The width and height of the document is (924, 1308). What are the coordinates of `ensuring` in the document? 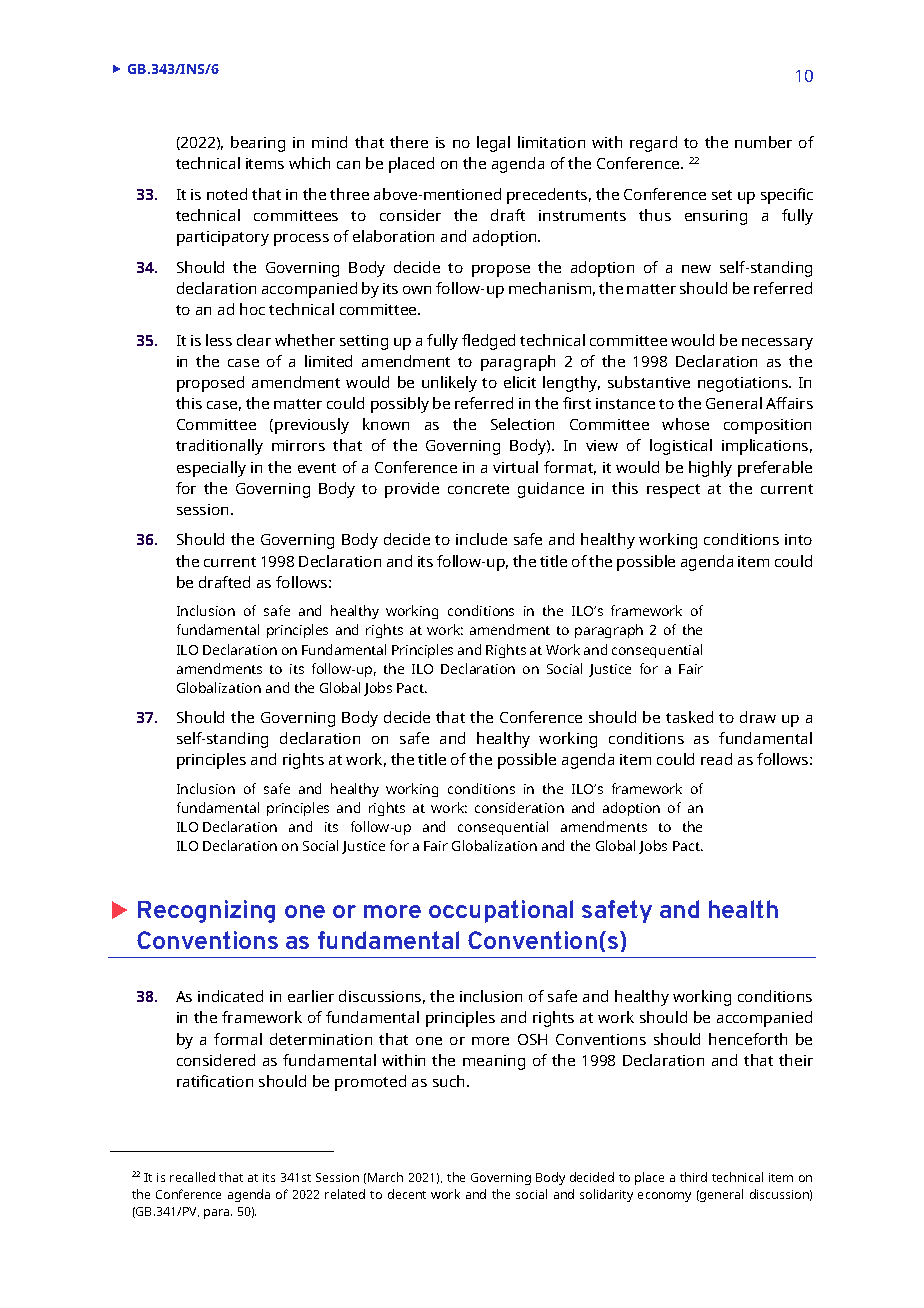 It's located at (716, 217).
